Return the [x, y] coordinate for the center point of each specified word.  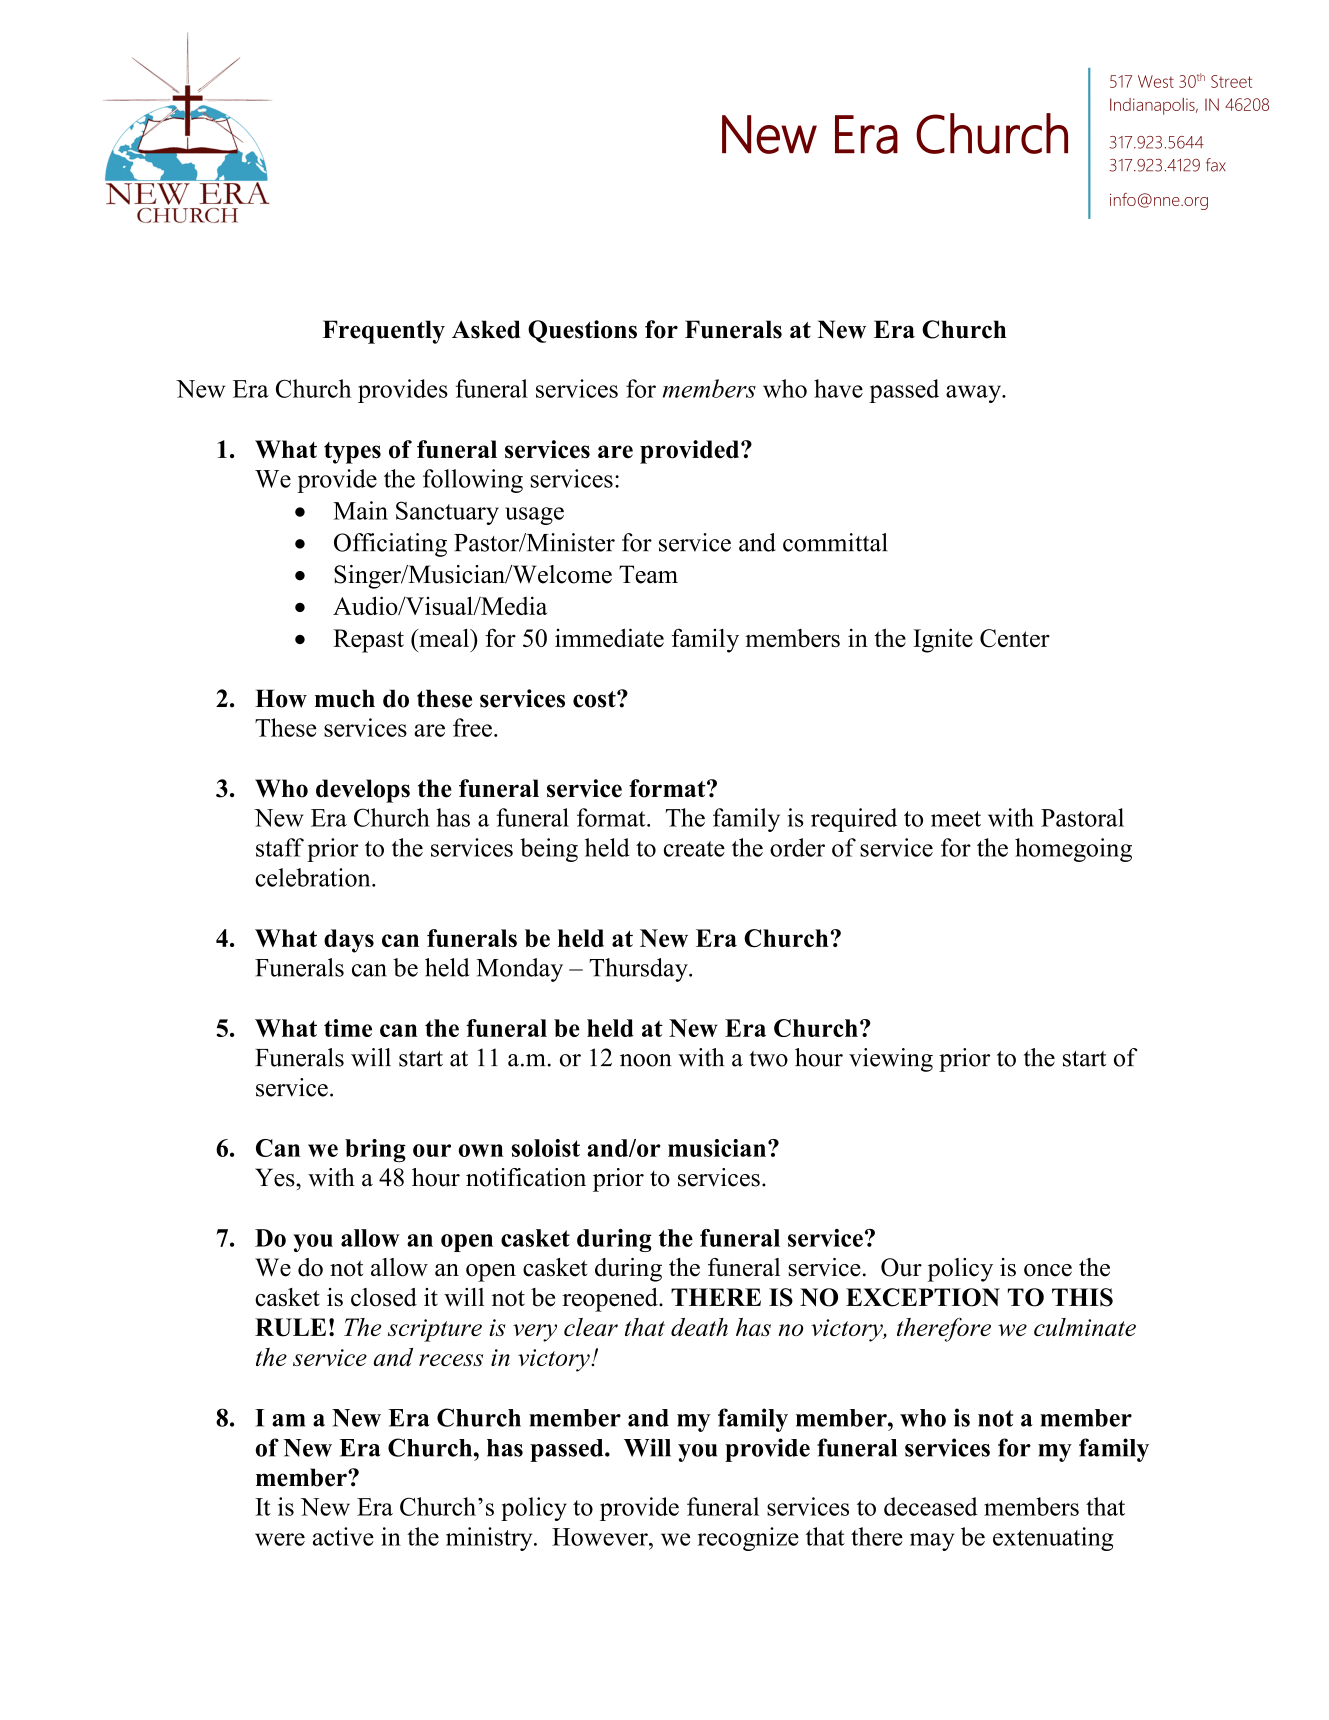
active [343, 1536]
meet [956, 819]
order [797, 847]
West [1156, 81]
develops [363, 791]
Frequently [384, 332]
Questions [582, 331]
